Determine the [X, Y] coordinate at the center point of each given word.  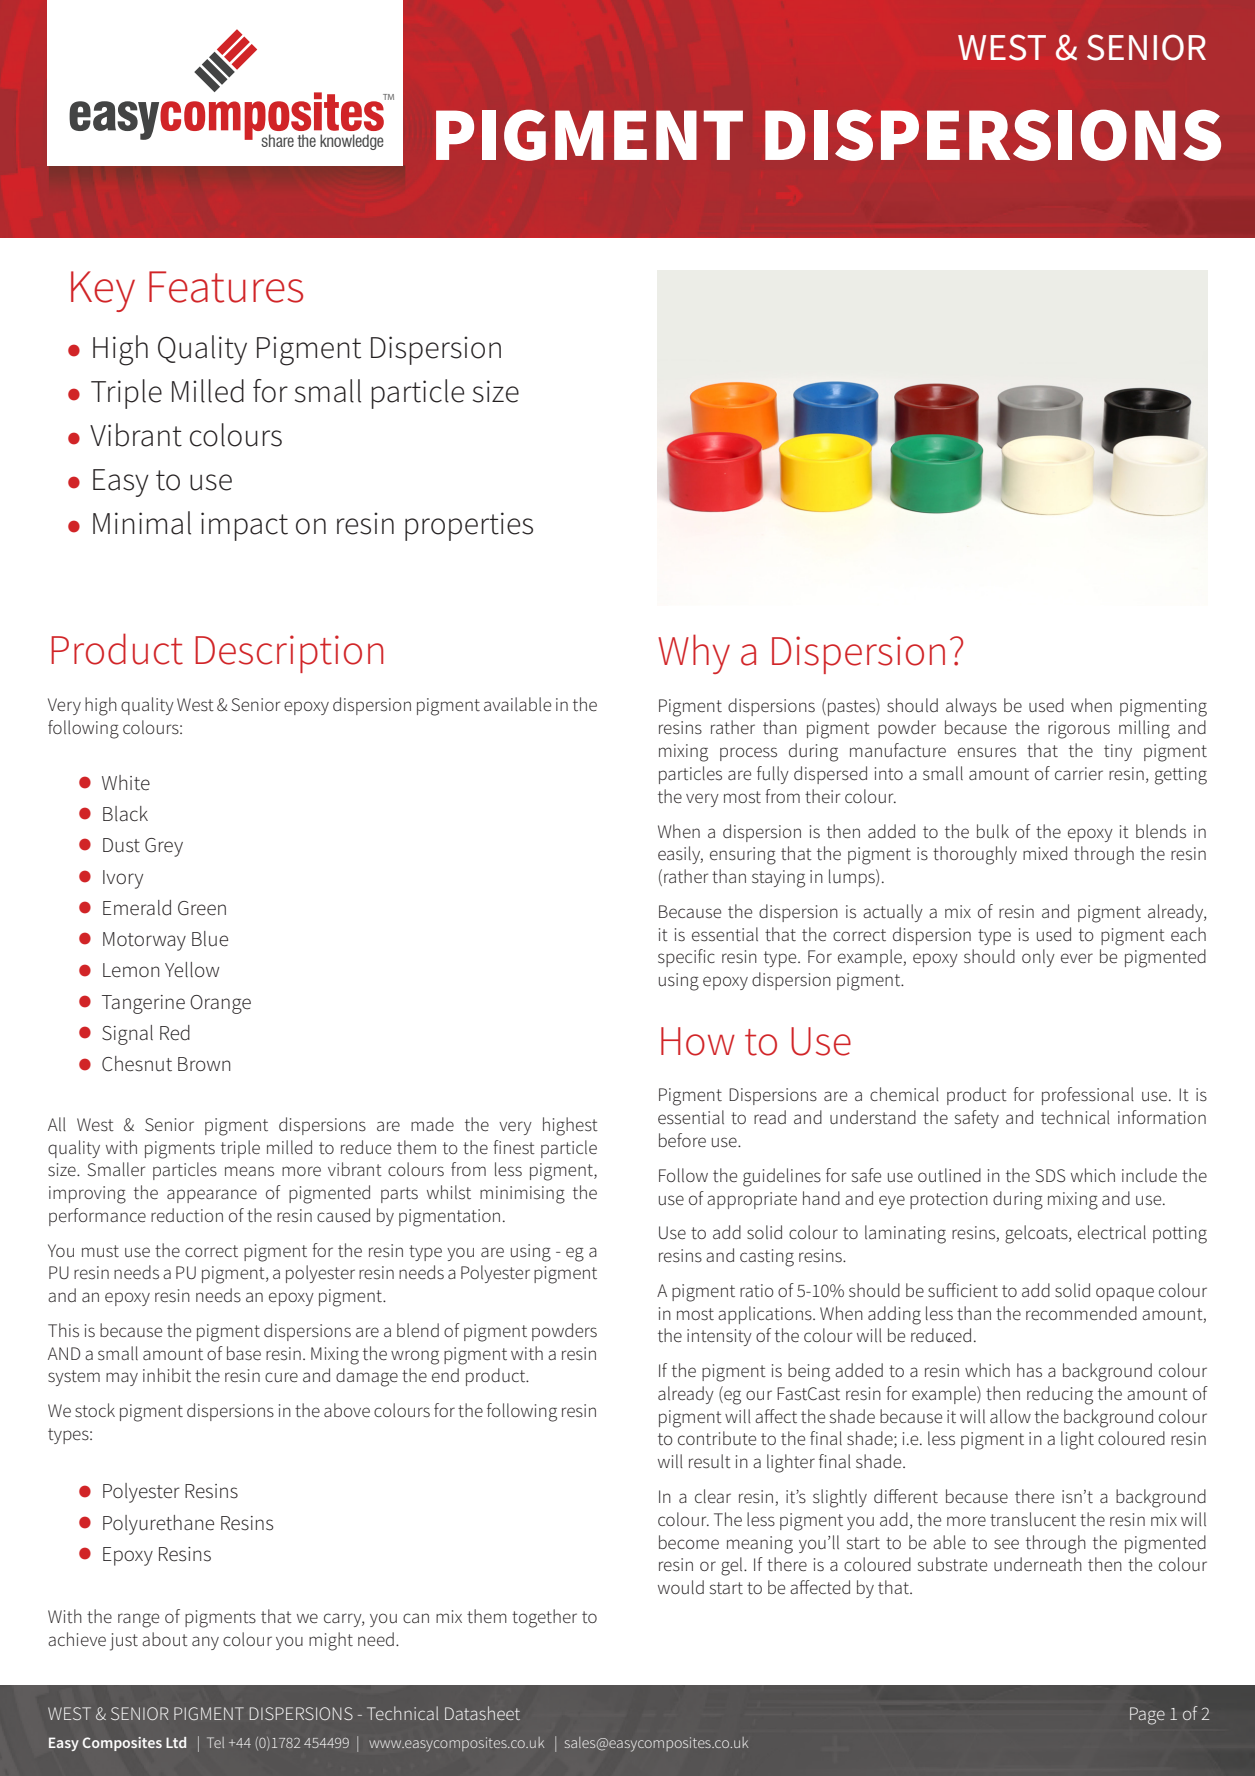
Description [289, 654]
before [682, 1140]
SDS [1050, 1176]
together [544, 1618]
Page [1147, 1716]
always [971, 707]
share [277, 140]
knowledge [352, 142]
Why [694, 654]
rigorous [1079, 730]
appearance [212, 1196]
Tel [215, 1742]
